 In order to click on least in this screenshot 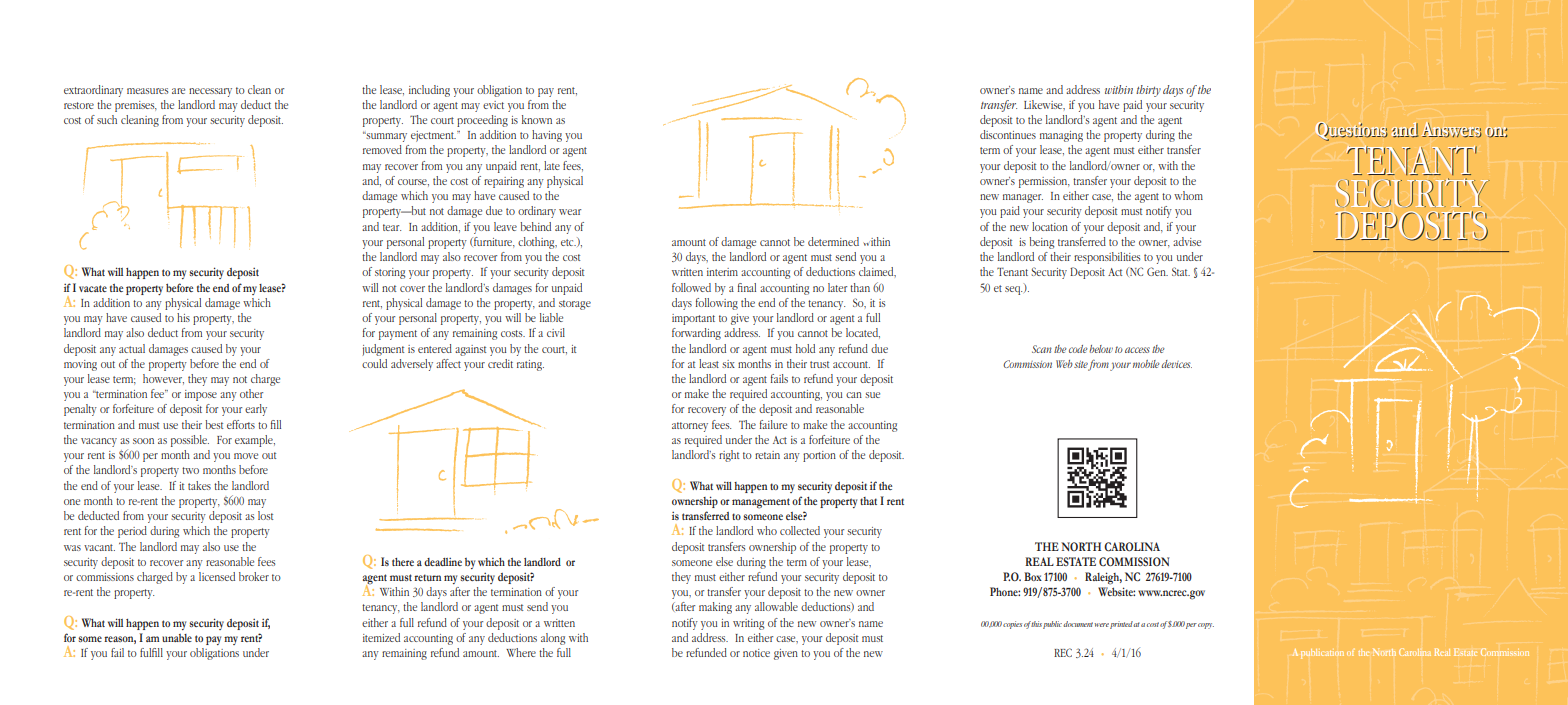, I will do `click(709, 363)`.
